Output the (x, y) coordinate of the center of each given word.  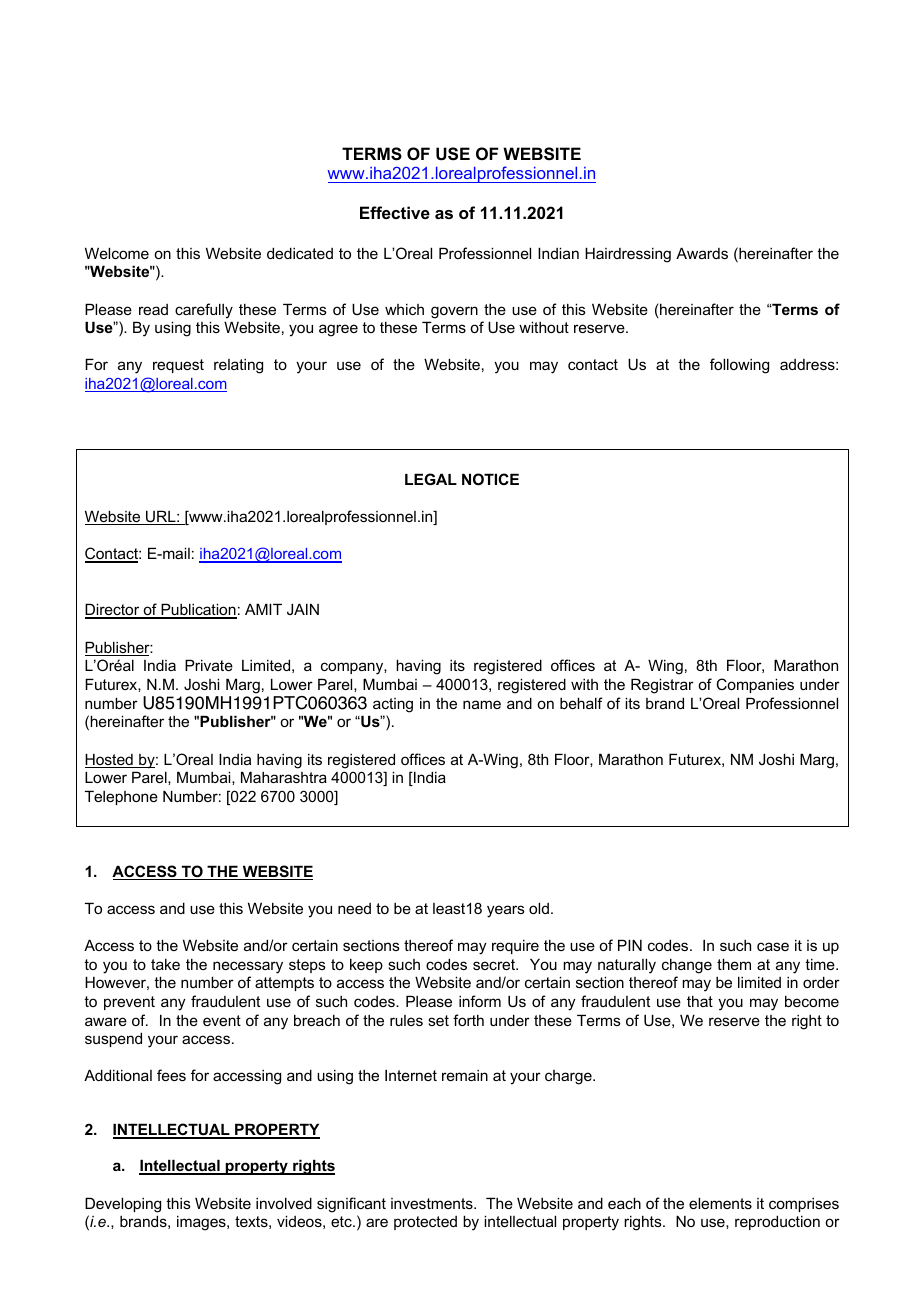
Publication (198, 611)
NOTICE (490, 479)
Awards (702, 253)
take (165, 964)
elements (720, 1203)
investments (433, 1203)
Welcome (117, 253)
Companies (755, 685)
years (506, 911)
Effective (395, 212)
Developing (123, 1205)
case (773, 946)
